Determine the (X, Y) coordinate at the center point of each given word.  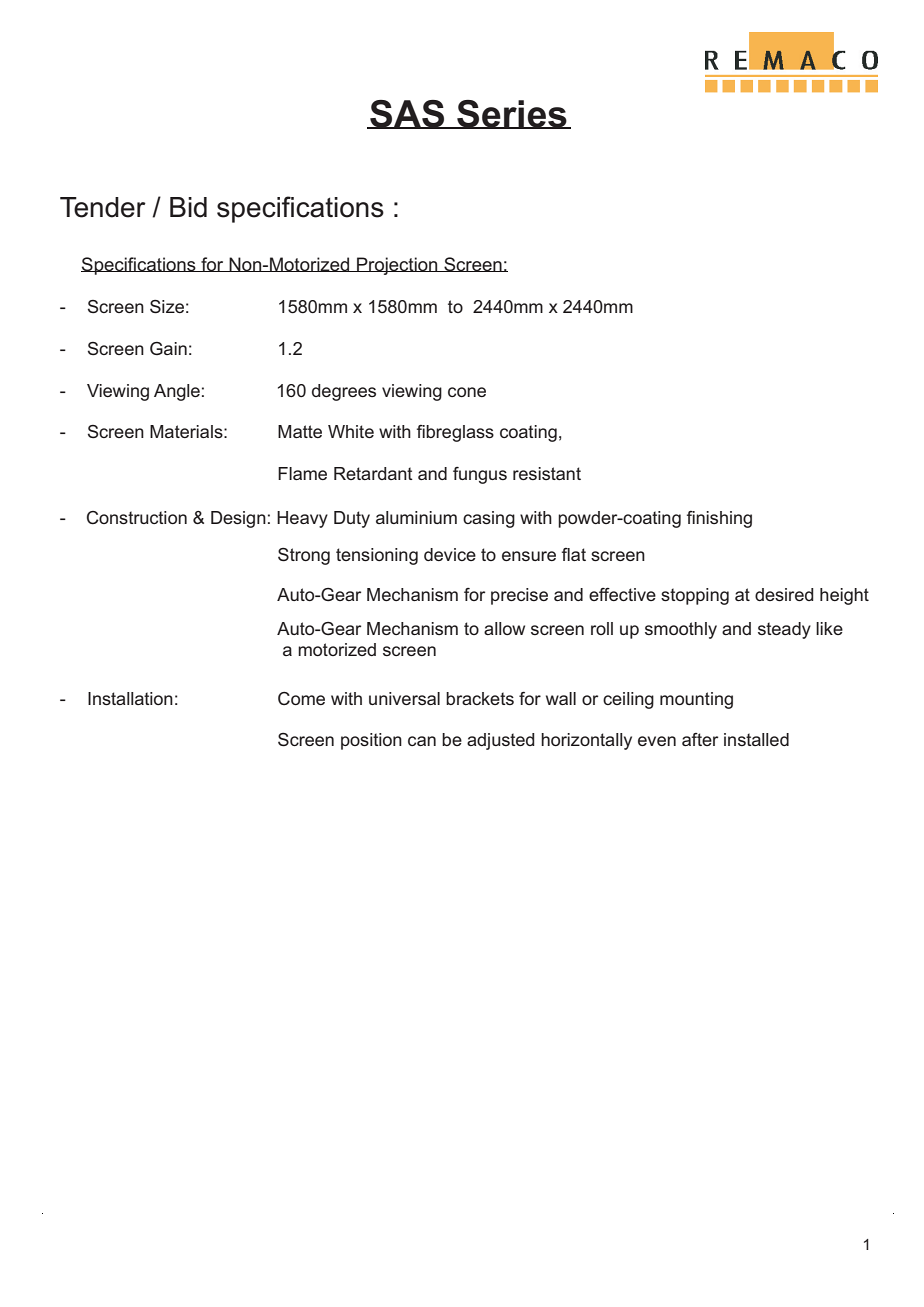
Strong (304, 556)
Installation (130, 698)
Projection (397, 266)
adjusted (501, 741)
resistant (547, 473)
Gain (168, 348)
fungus (480, 475)
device (450, 554)
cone (467, 392)
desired (784, 594)
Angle (177, 392)
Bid (188, 207)
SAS (407, 114)
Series (512, 114)
